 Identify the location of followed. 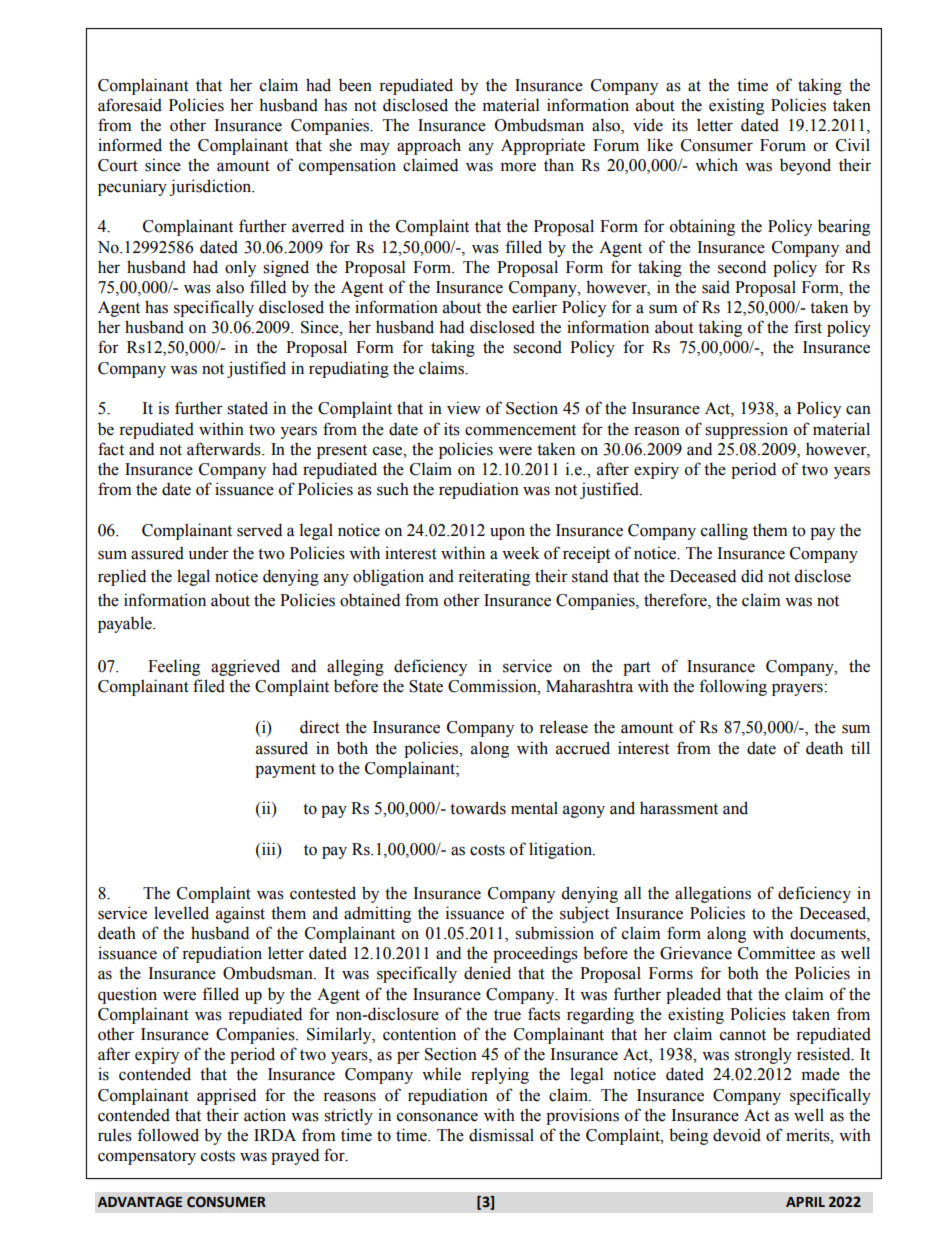
(168, 1135).
